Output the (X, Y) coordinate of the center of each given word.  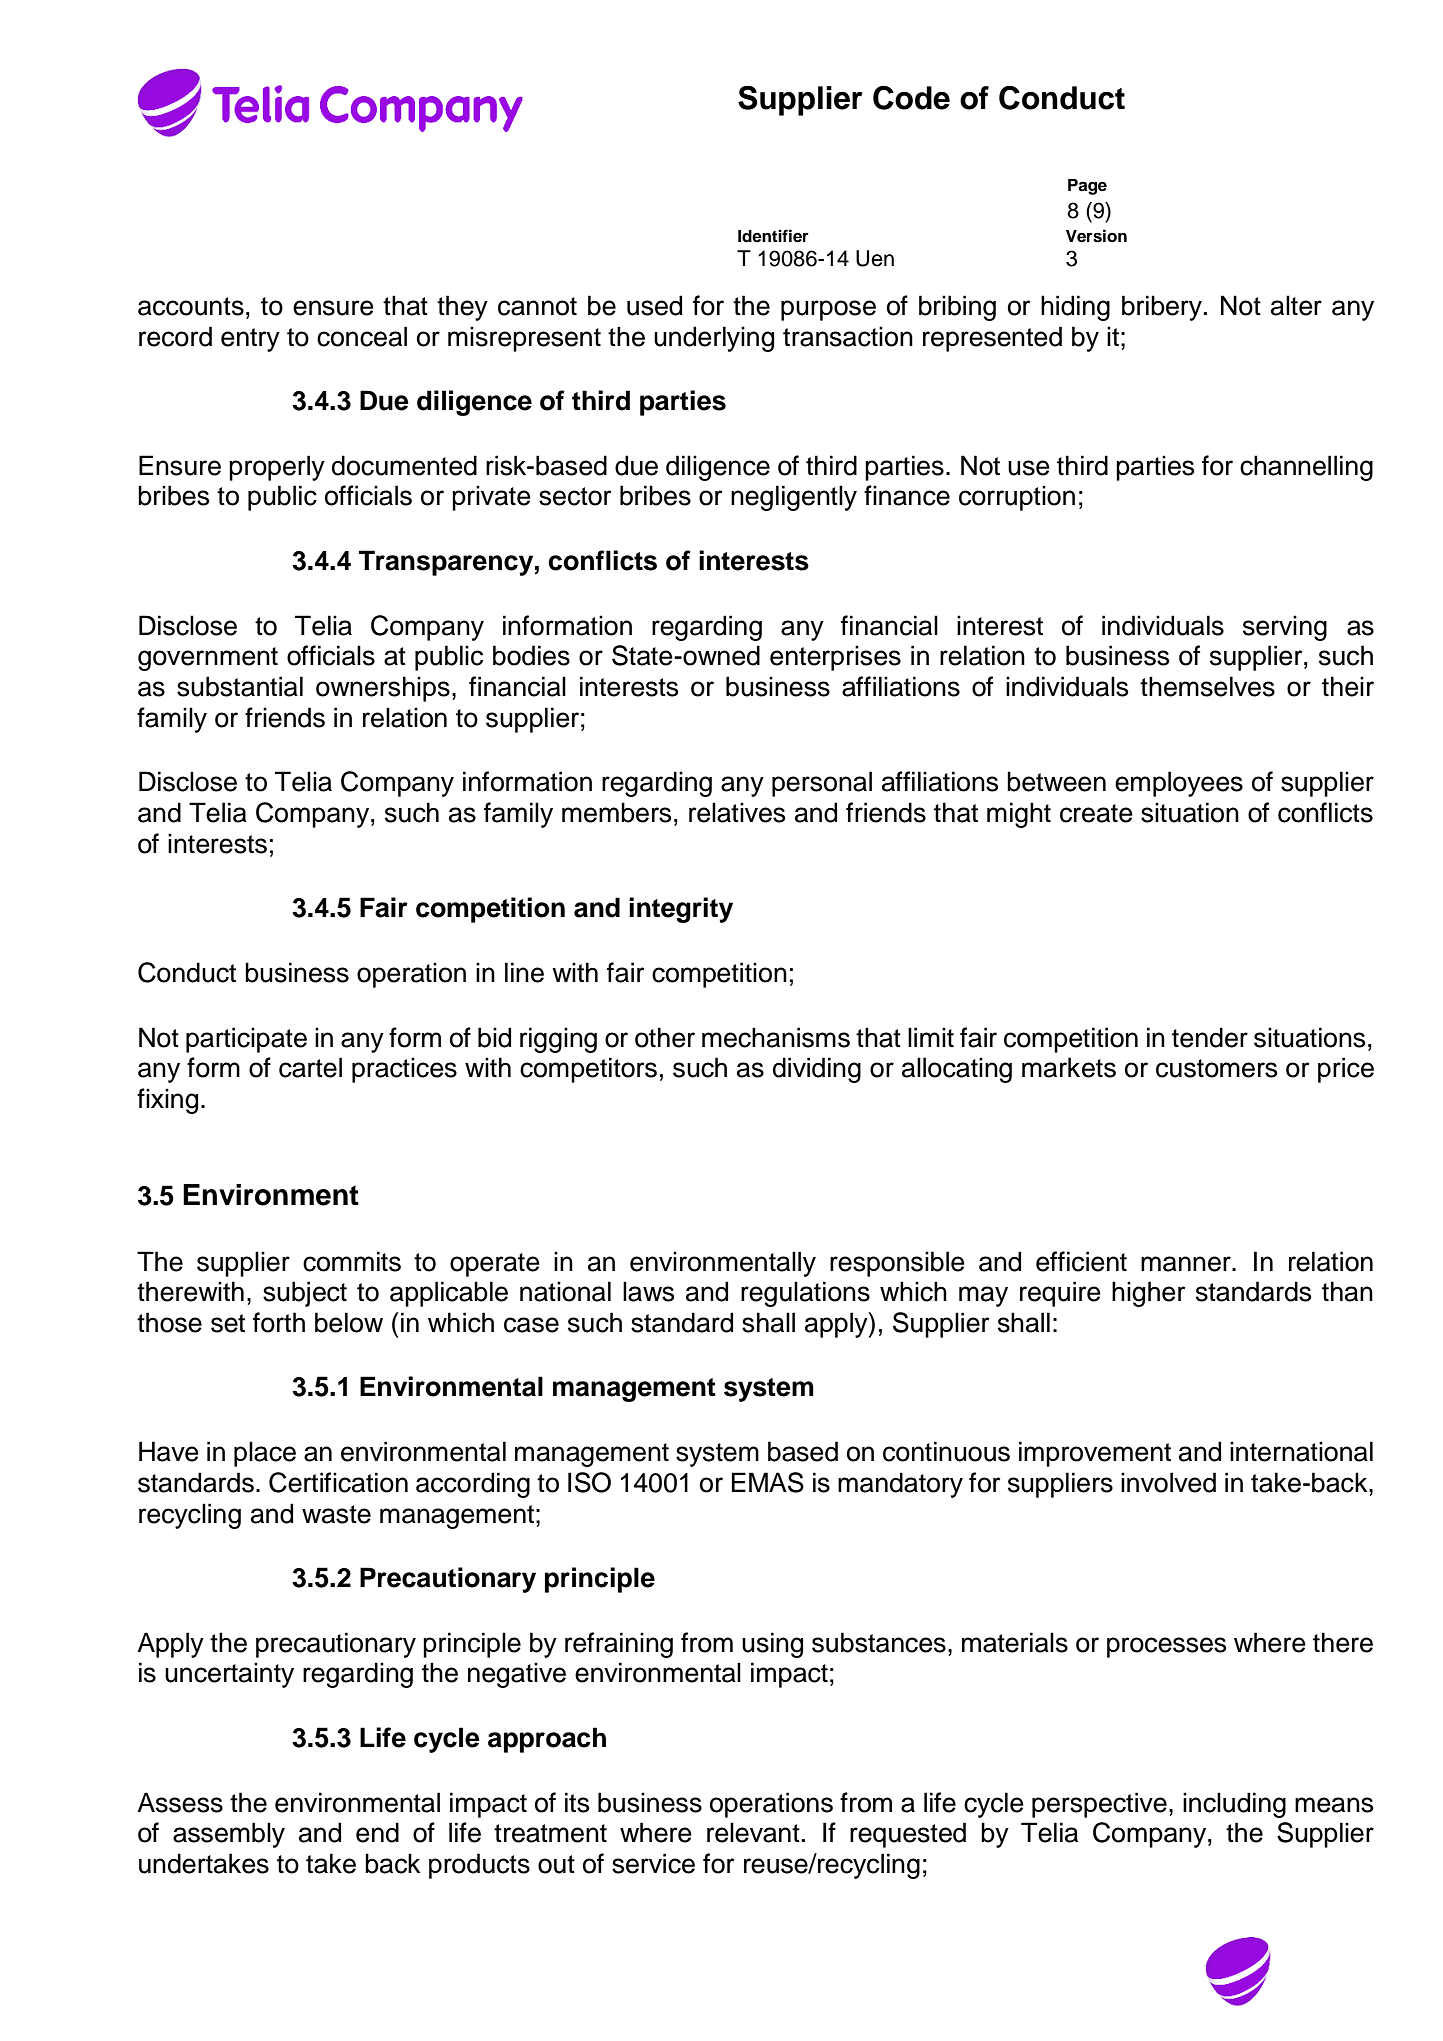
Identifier (773, 236)
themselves (1207, 686)
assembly (229, 1835)
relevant (753, 1832)
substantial (240, 686)
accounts (191, 306)
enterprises (835, 658)
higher (1149, 1294)
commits (352, 1261)
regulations (805, 1294)
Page (1087, 187)
